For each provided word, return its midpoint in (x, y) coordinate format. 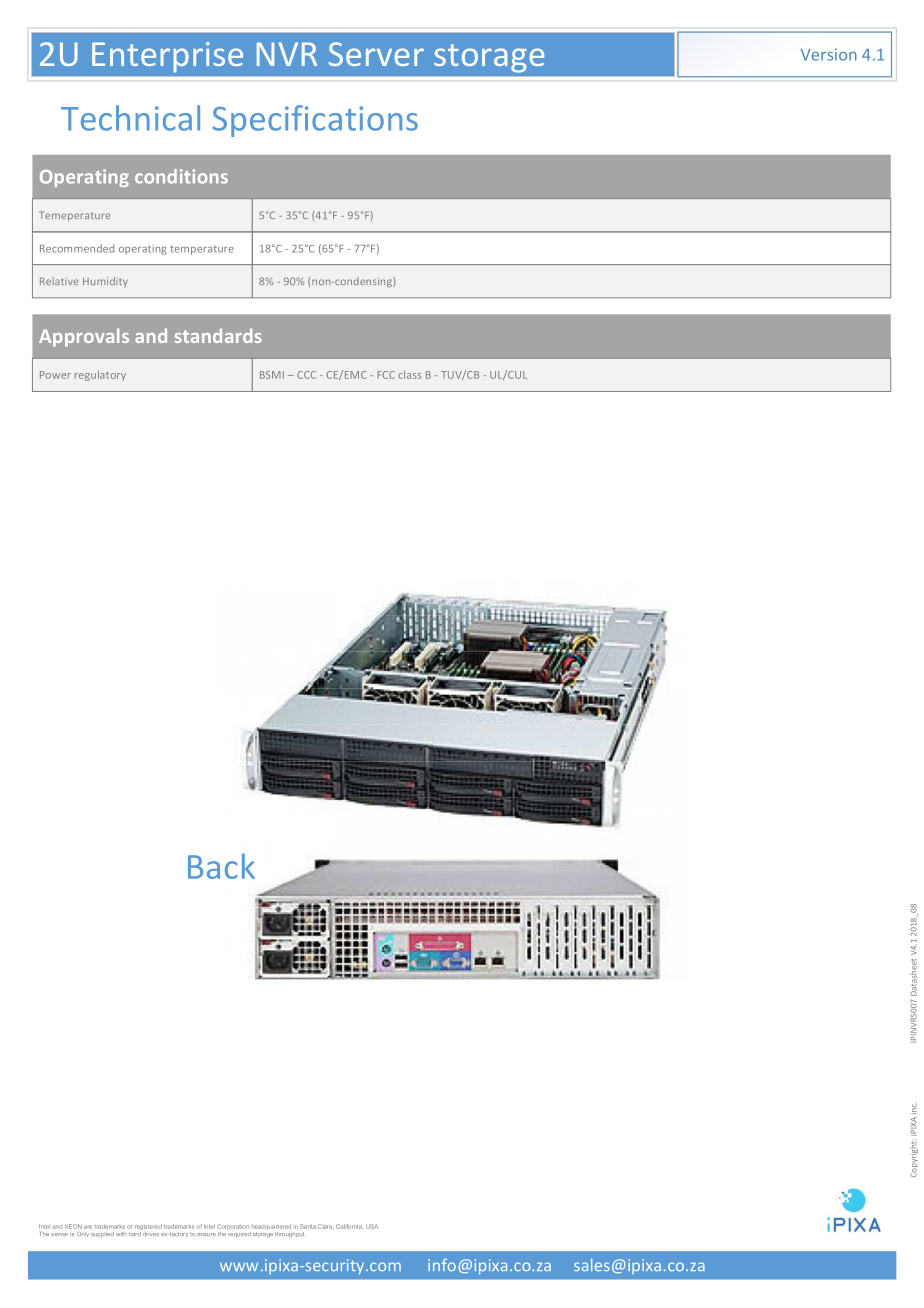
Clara (326, 1226)
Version (829, 54)
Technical (130, 118)
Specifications (315, 121)
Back (221, 866)
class (410, 374)
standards (218, 335)
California (349, 1226)
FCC (386, 375)
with (121, 1234)
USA (372, 1226)
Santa (308, 1226)
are (88, 1227)
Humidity (105, 282)
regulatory (100, 375)
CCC (306, 375)
